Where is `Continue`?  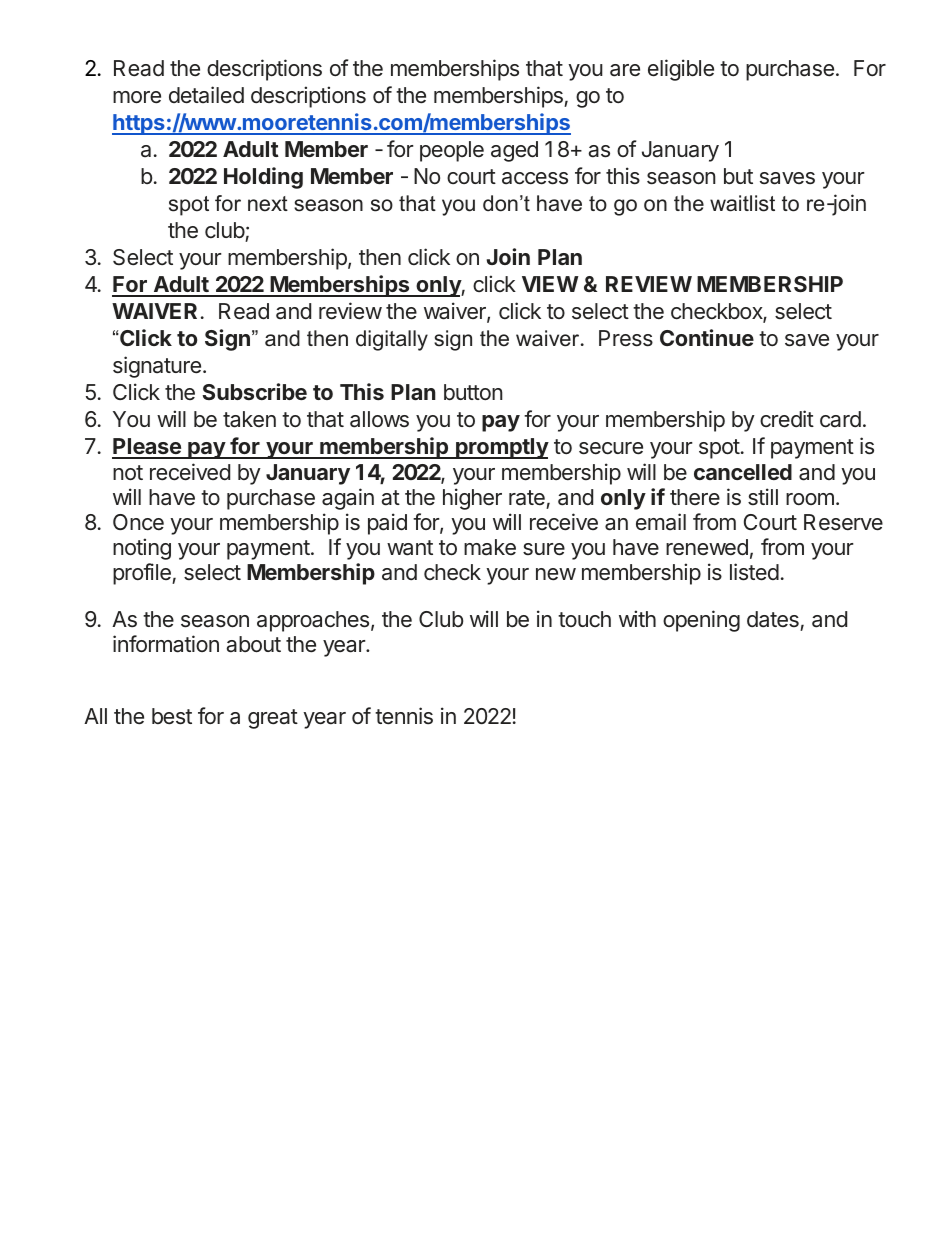 Continue is located at coordinates (707, 337).
